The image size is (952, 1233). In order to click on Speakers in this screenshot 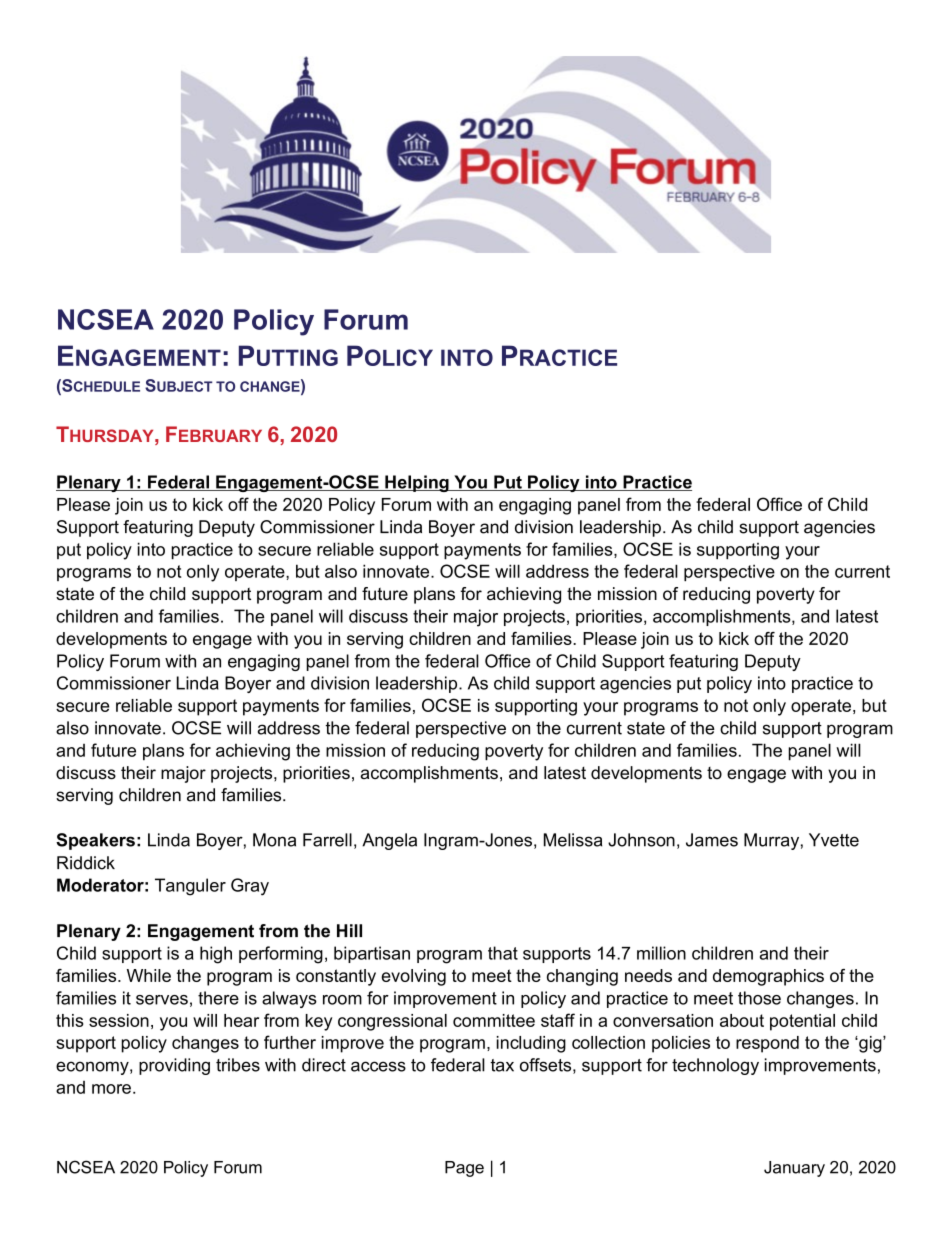, I will do `click(95, 841)`.
